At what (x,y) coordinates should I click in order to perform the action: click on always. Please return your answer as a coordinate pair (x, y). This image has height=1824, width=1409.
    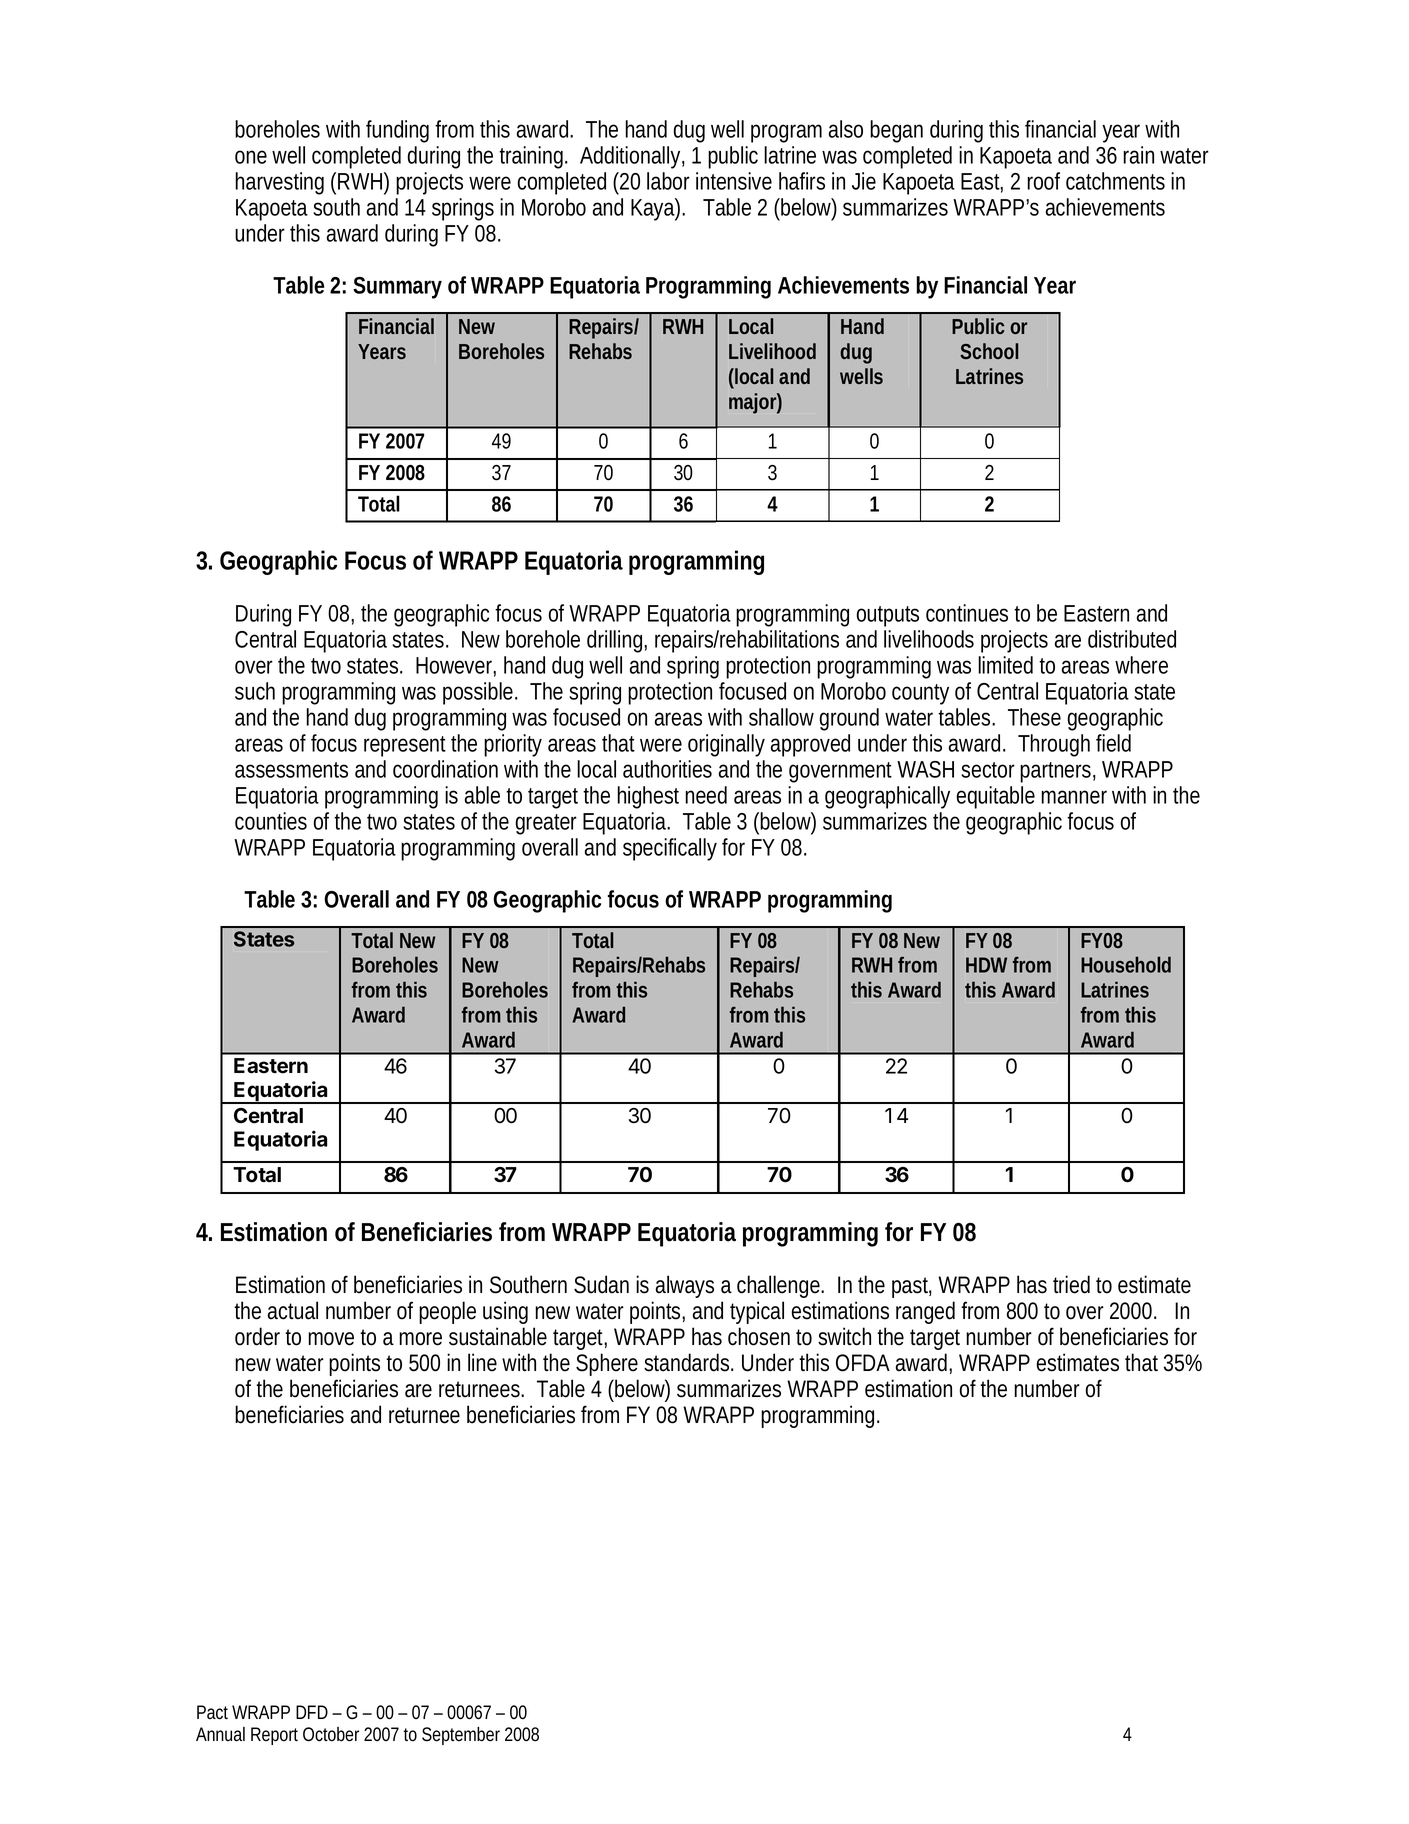
    Looking at the image, I should click on (685, 1286).
